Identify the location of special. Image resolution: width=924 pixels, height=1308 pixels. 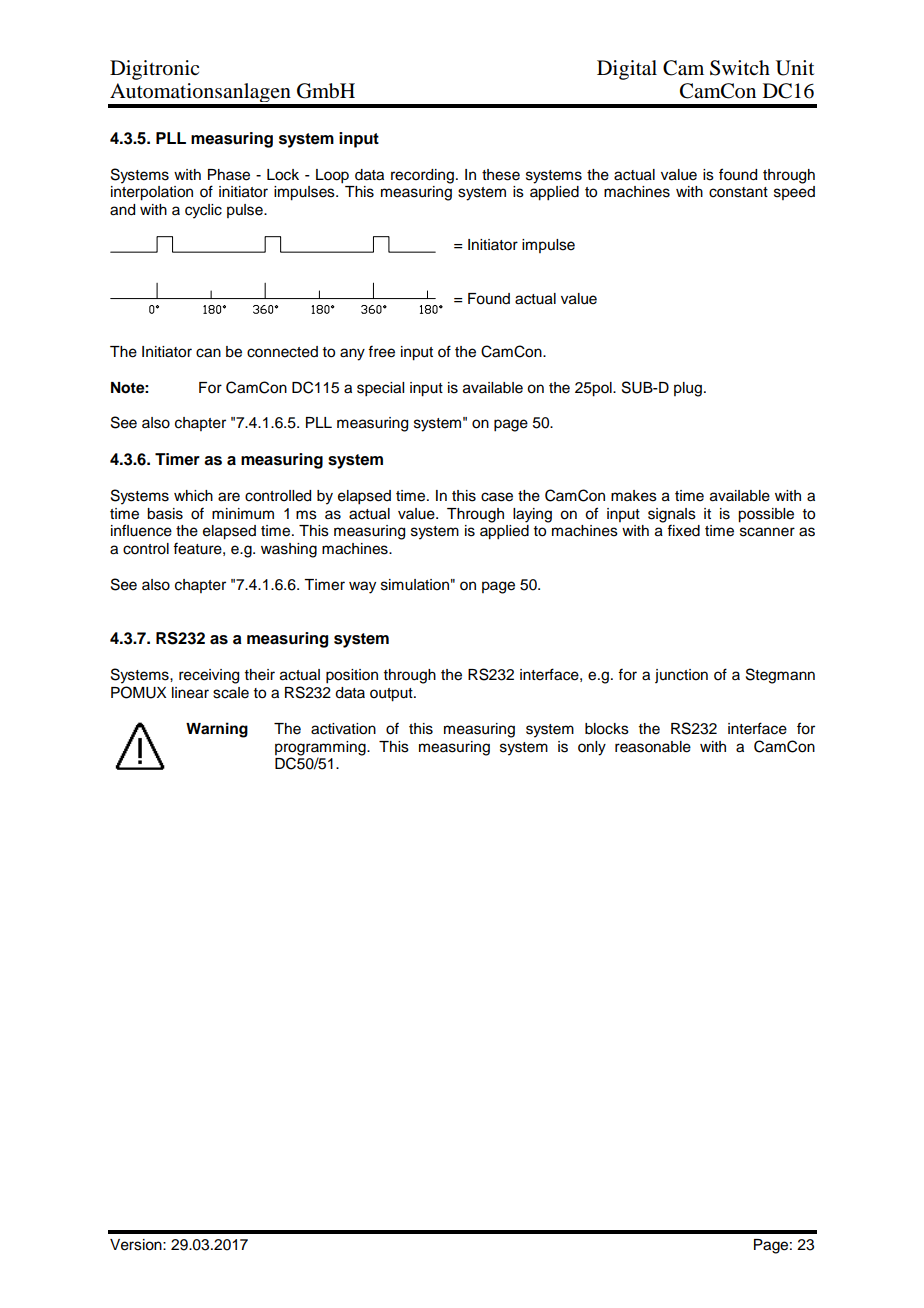
(380, 389).
